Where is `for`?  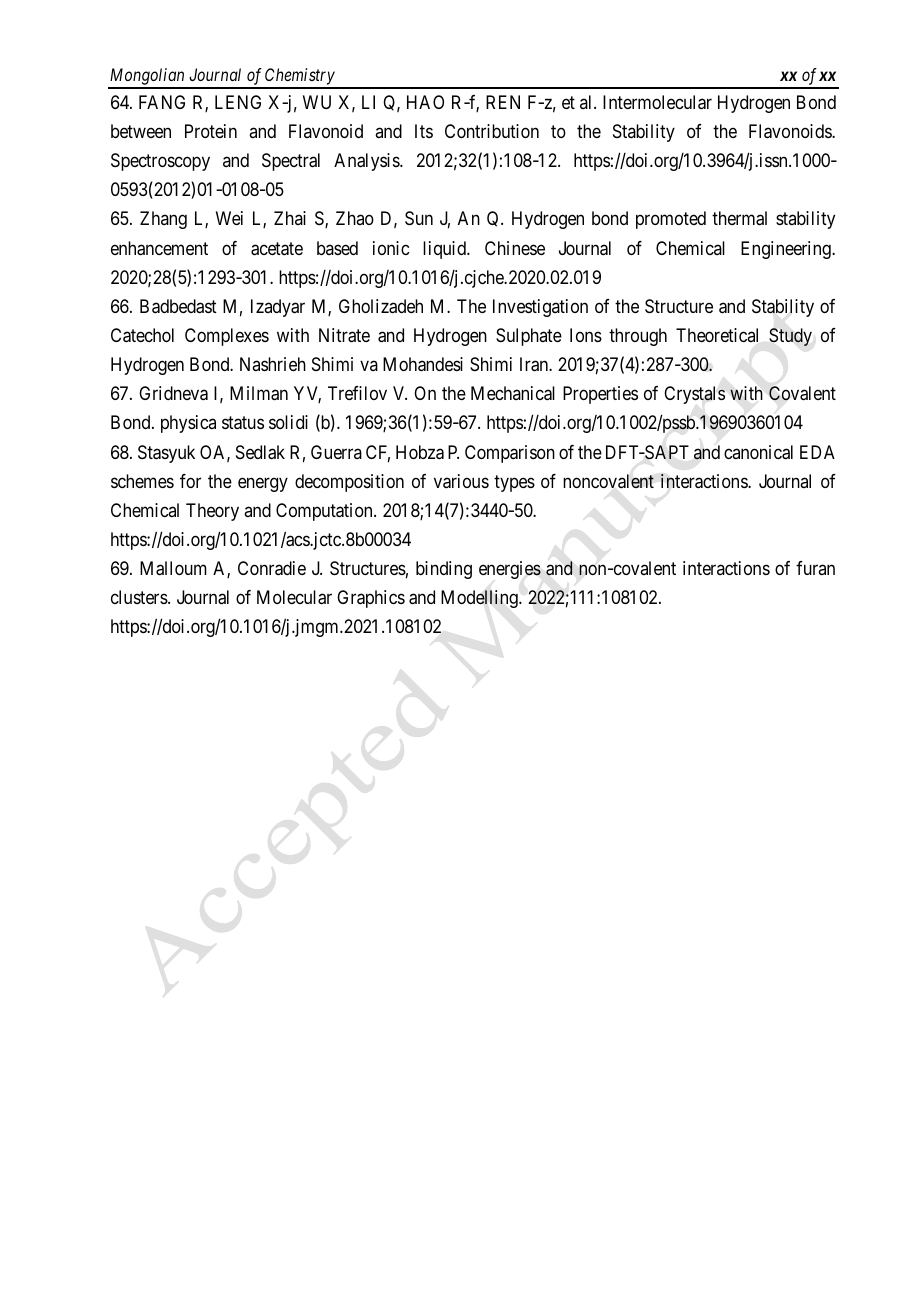
for is located at coordinates (190, 481).
